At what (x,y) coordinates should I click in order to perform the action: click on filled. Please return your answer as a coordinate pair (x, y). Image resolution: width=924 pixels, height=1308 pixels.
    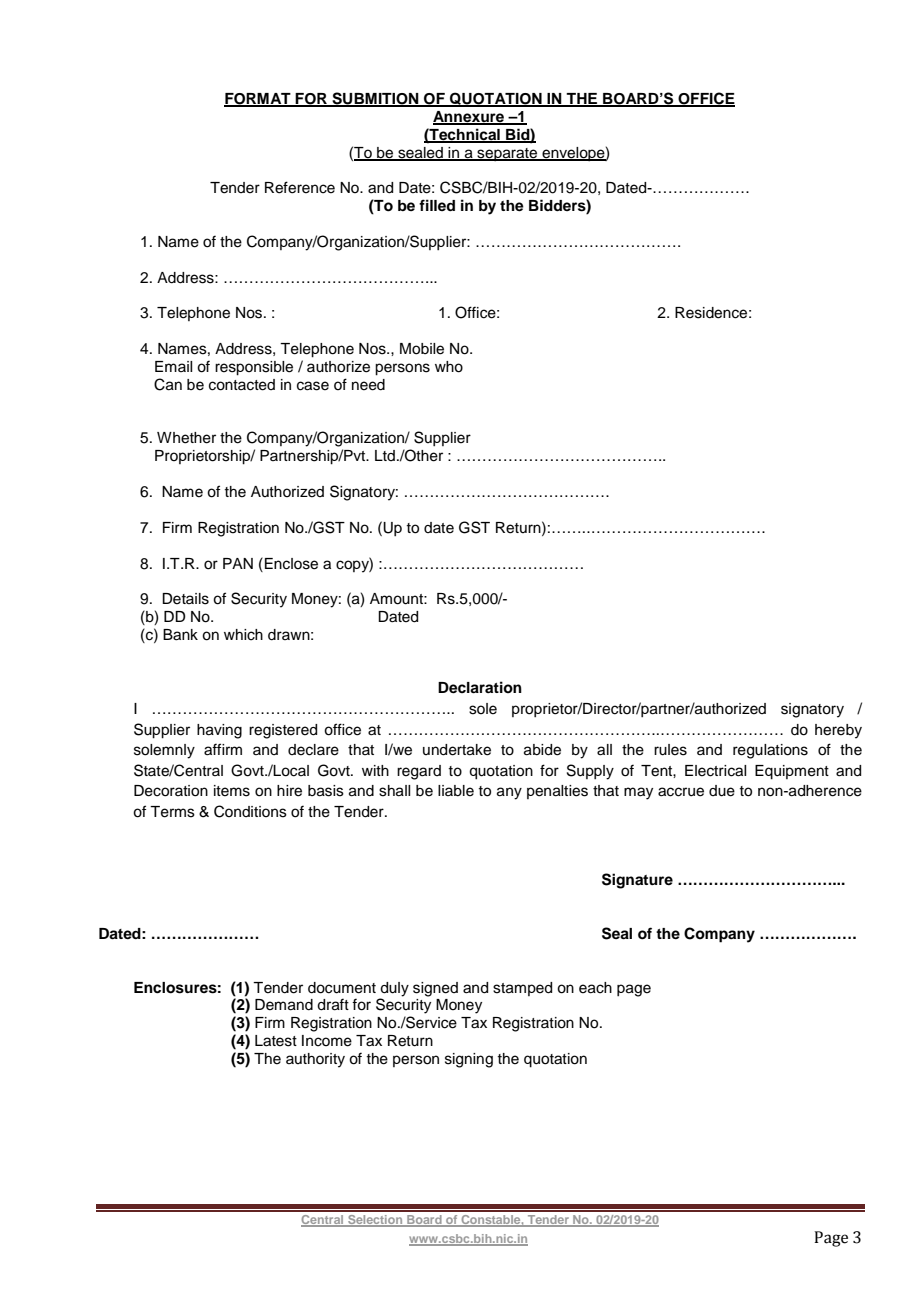
    Looking at the image, I should click on (437, 205).
